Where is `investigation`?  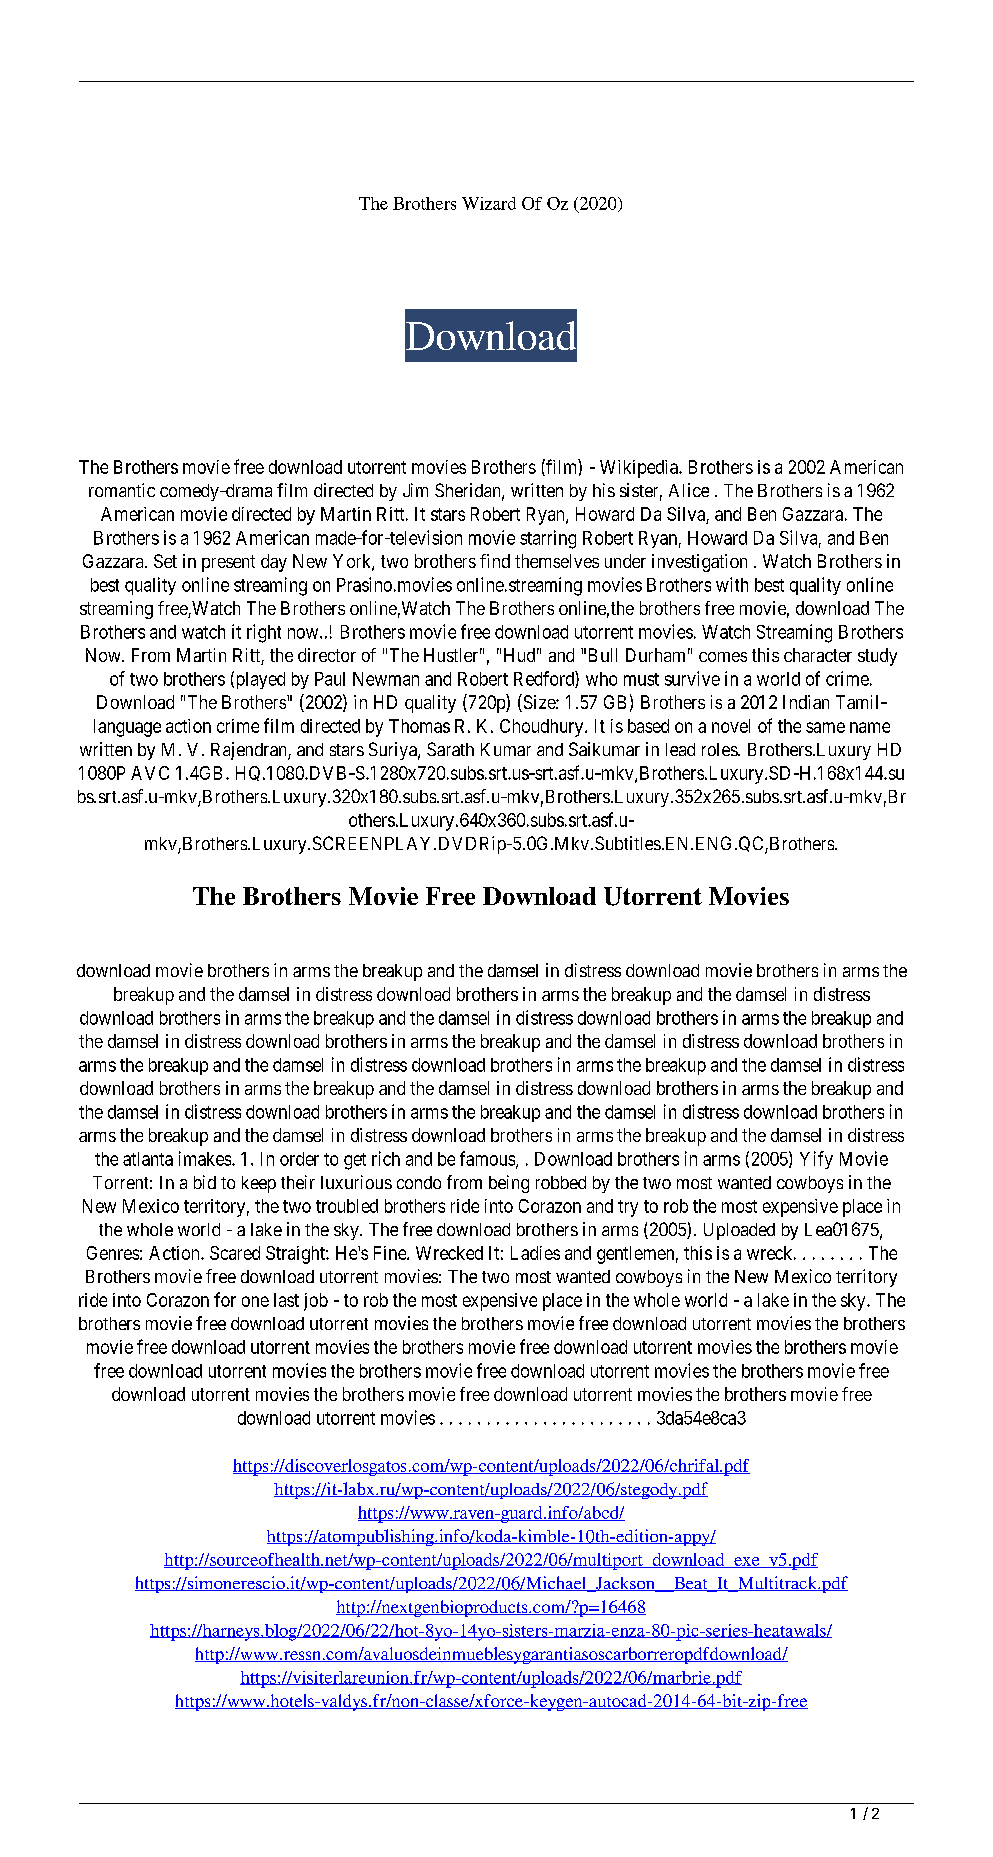
investigation is located at coordinates (699, 563).
